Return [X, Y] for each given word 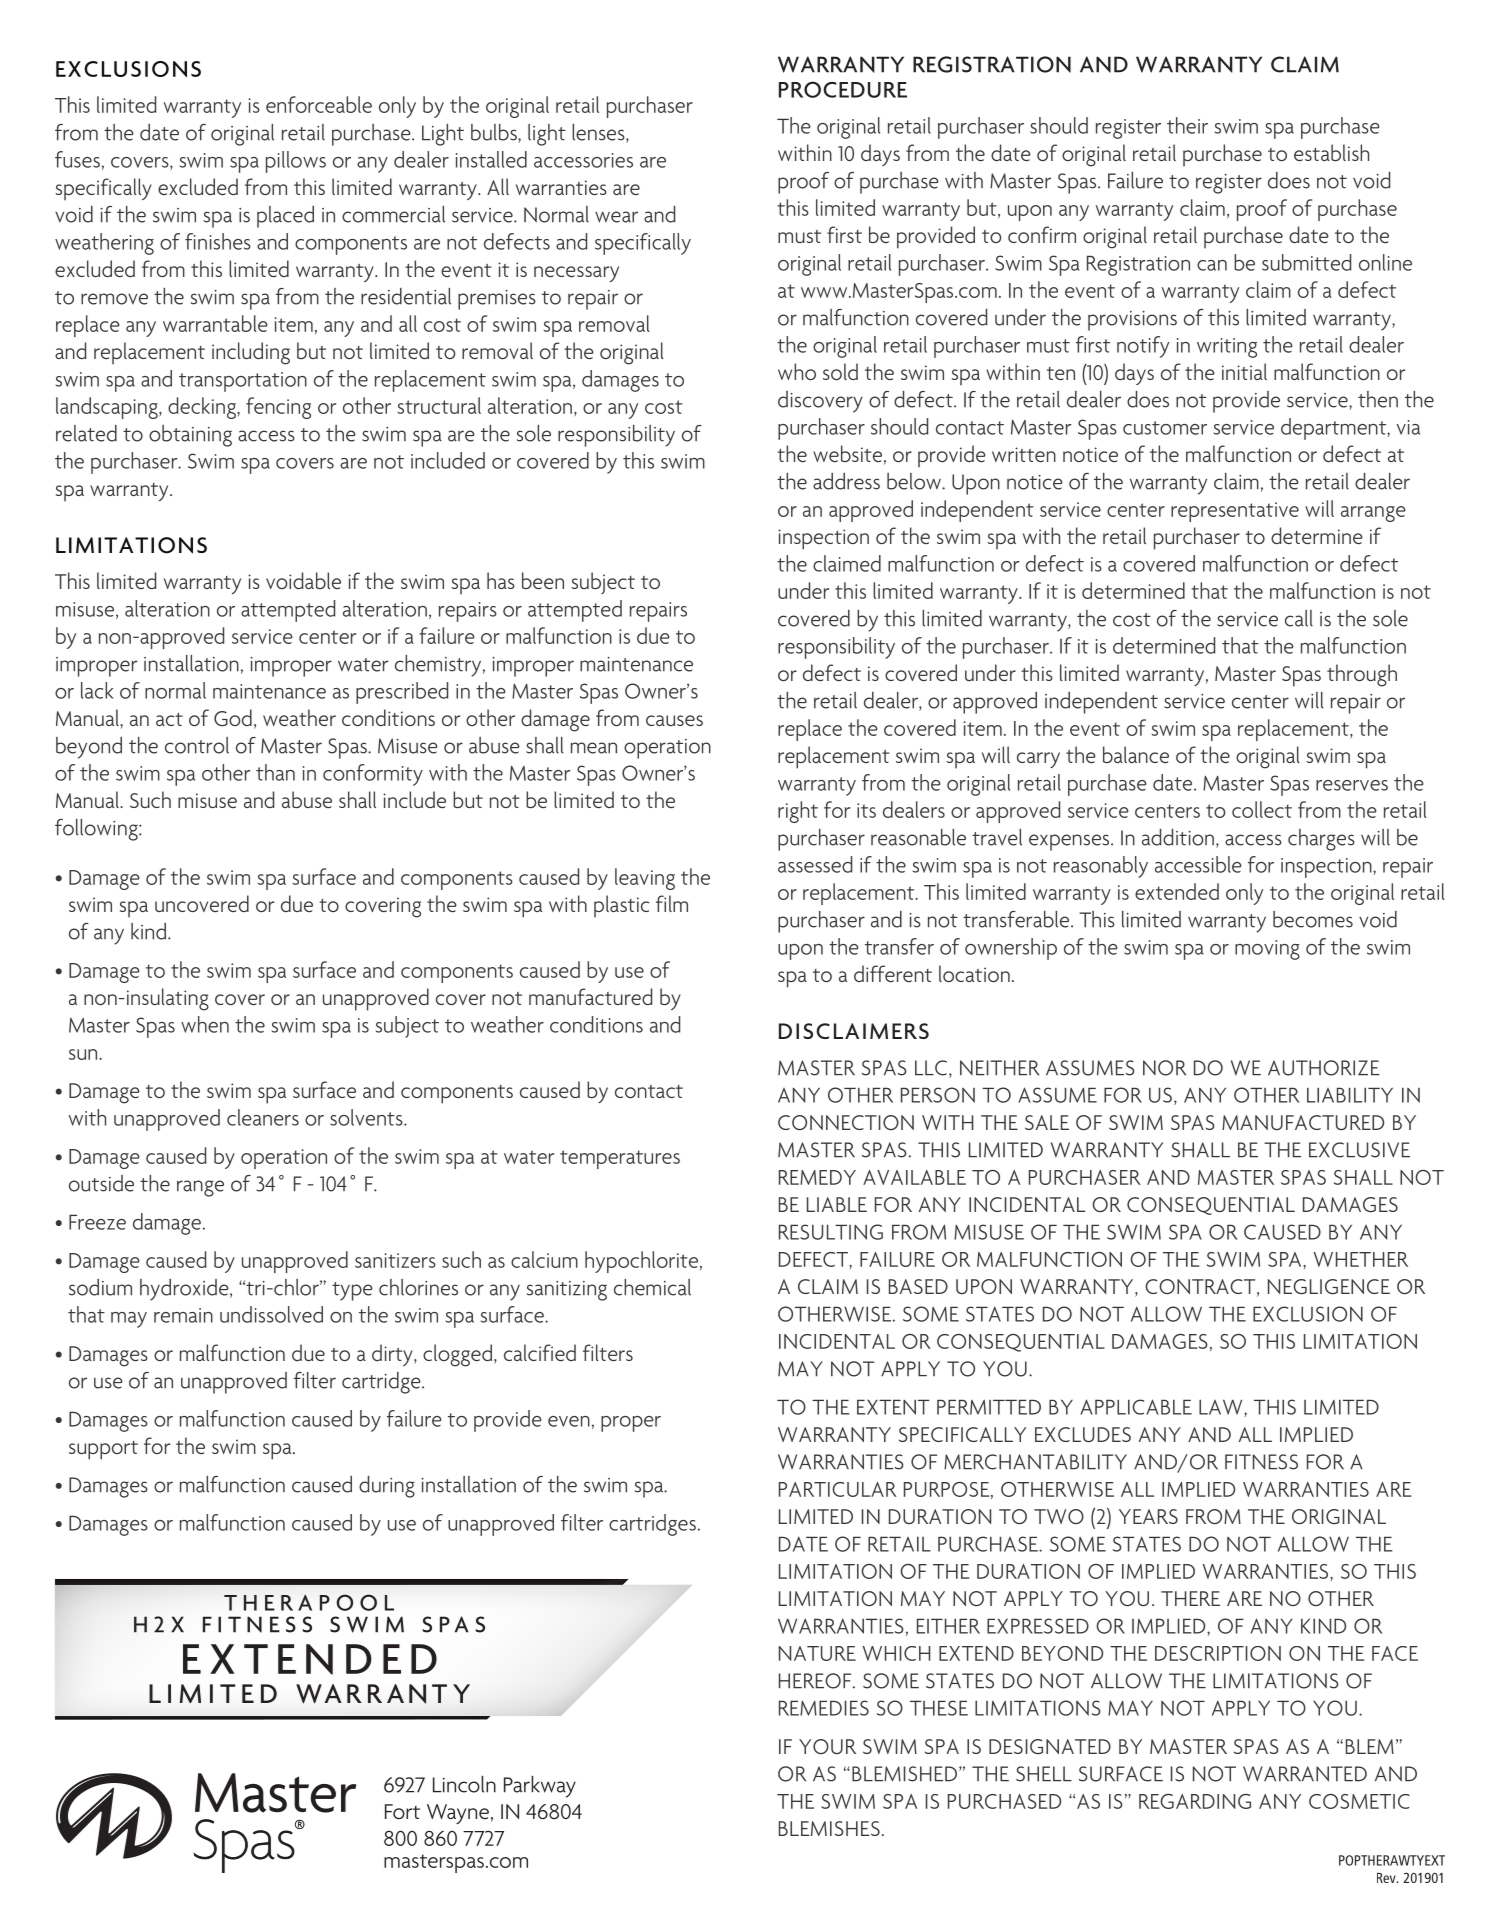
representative [1235, 512]
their [1187, 125]
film [672, 903]
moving [1267, 950]
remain [183, 1315]
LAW [1222, 1407]
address [846, 481]
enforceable [319, 104]
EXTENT [893, 1407]
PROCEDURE [843, 89]
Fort [402, 1811]
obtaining [190, 436]
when [205, 1024]
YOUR [827, 1746]
